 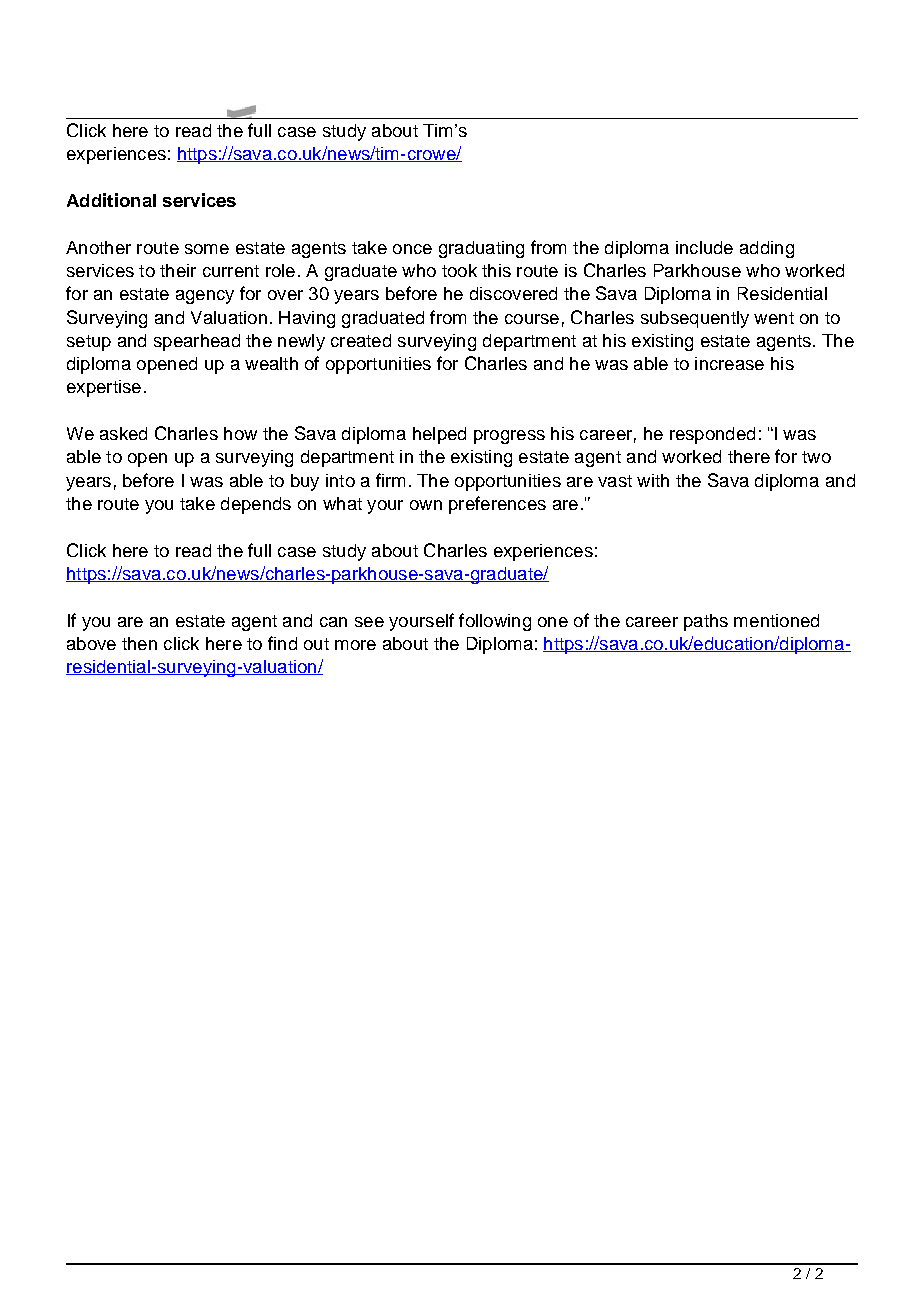 I want to click on created, so click(x=361, y=340).
